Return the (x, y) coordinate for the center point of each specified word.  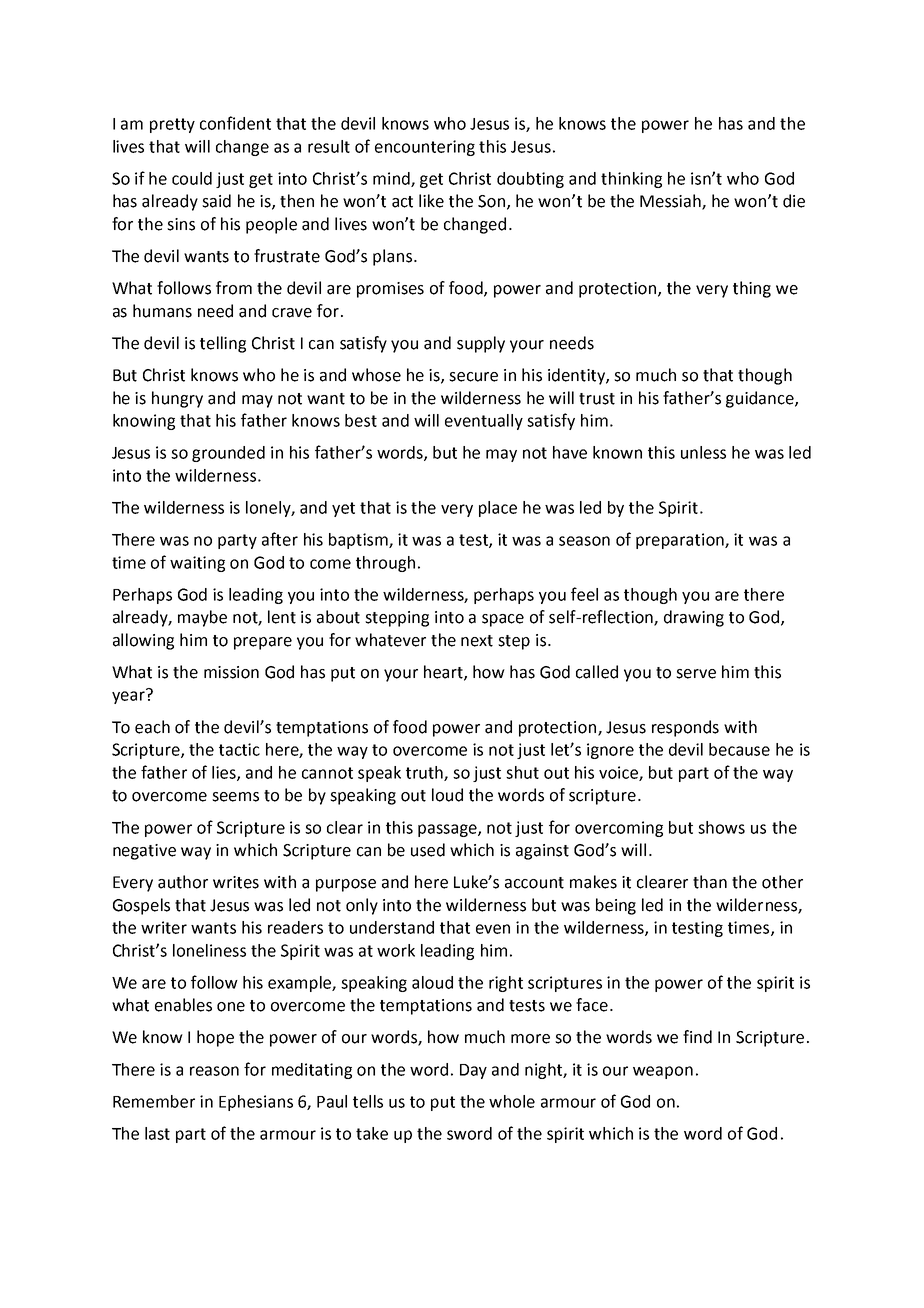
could (192, 178)
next (477, 641)
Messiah (671, 202)
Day (473, 1071)
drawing (694, 618)
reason (214, 1071)
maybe (202, 618)
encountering (425, 148)
